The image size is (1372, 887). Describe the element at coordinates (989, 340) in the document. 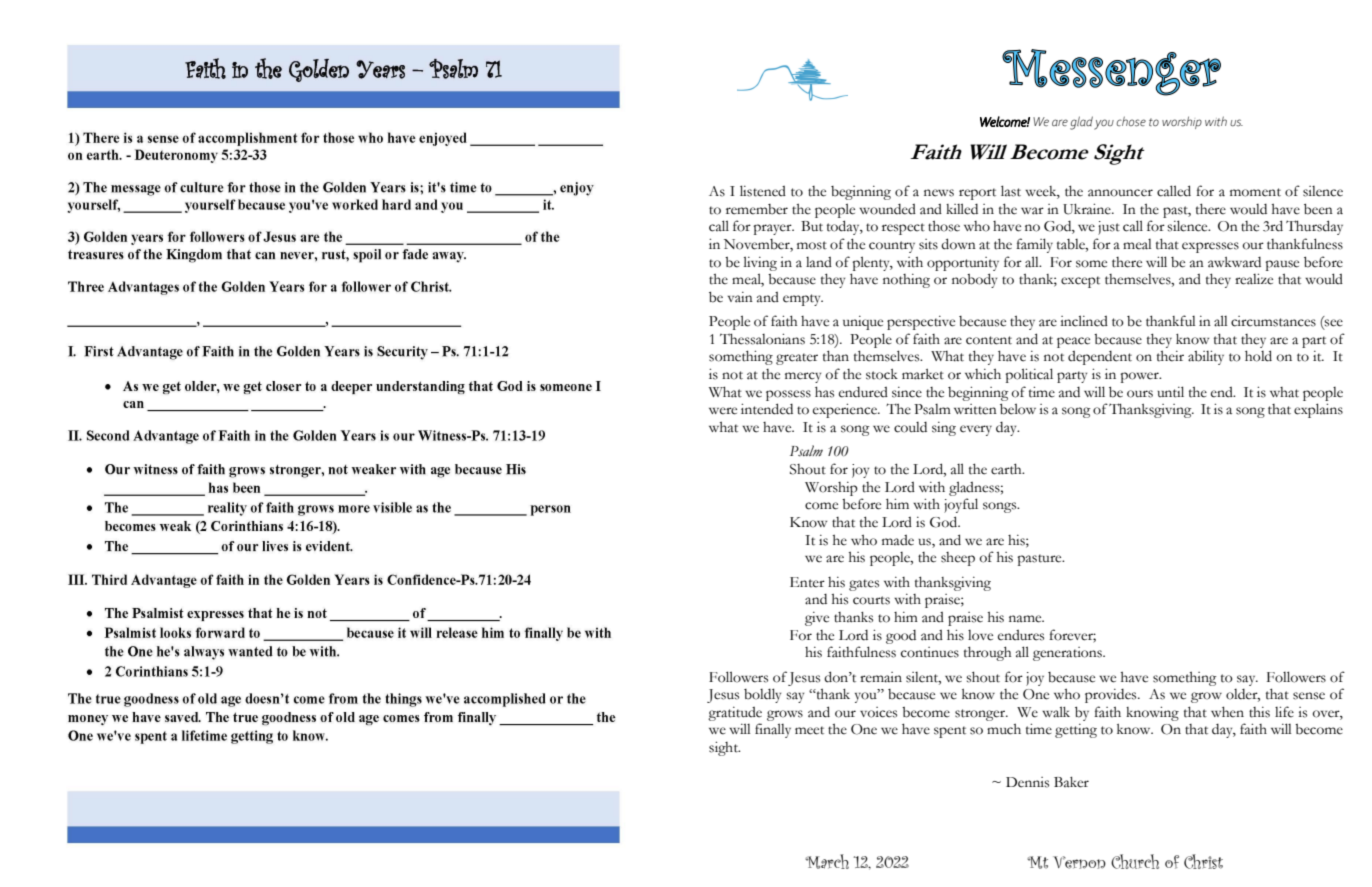

I see `content` at that location.
